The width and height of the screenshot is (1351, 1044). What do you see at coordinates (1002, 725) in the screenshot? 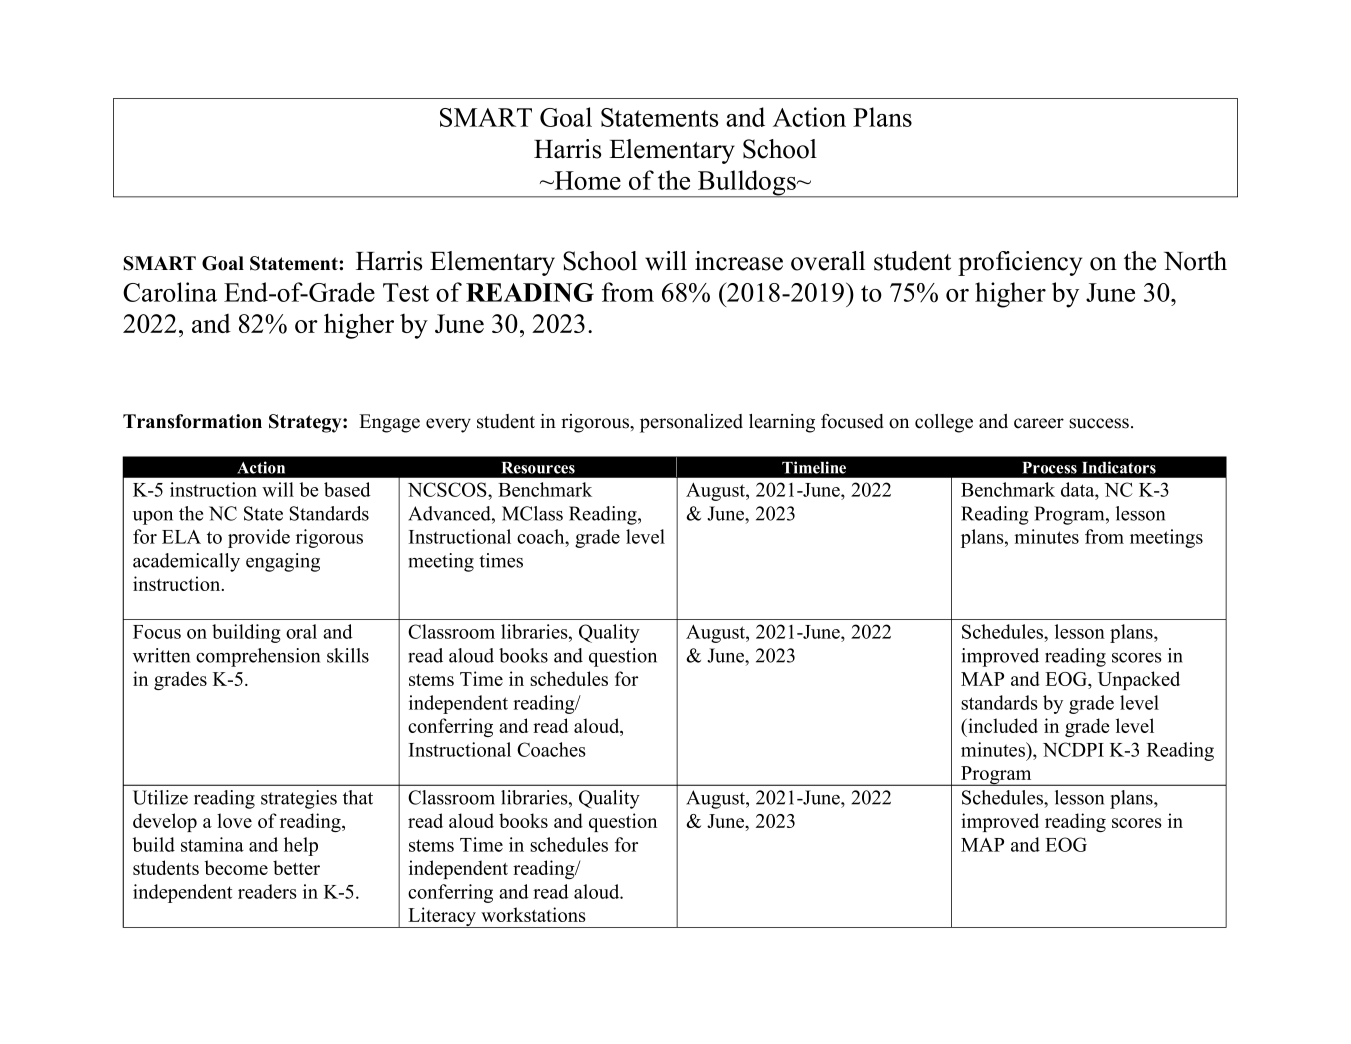
I see `included` at bounding box center [1002, 725].
